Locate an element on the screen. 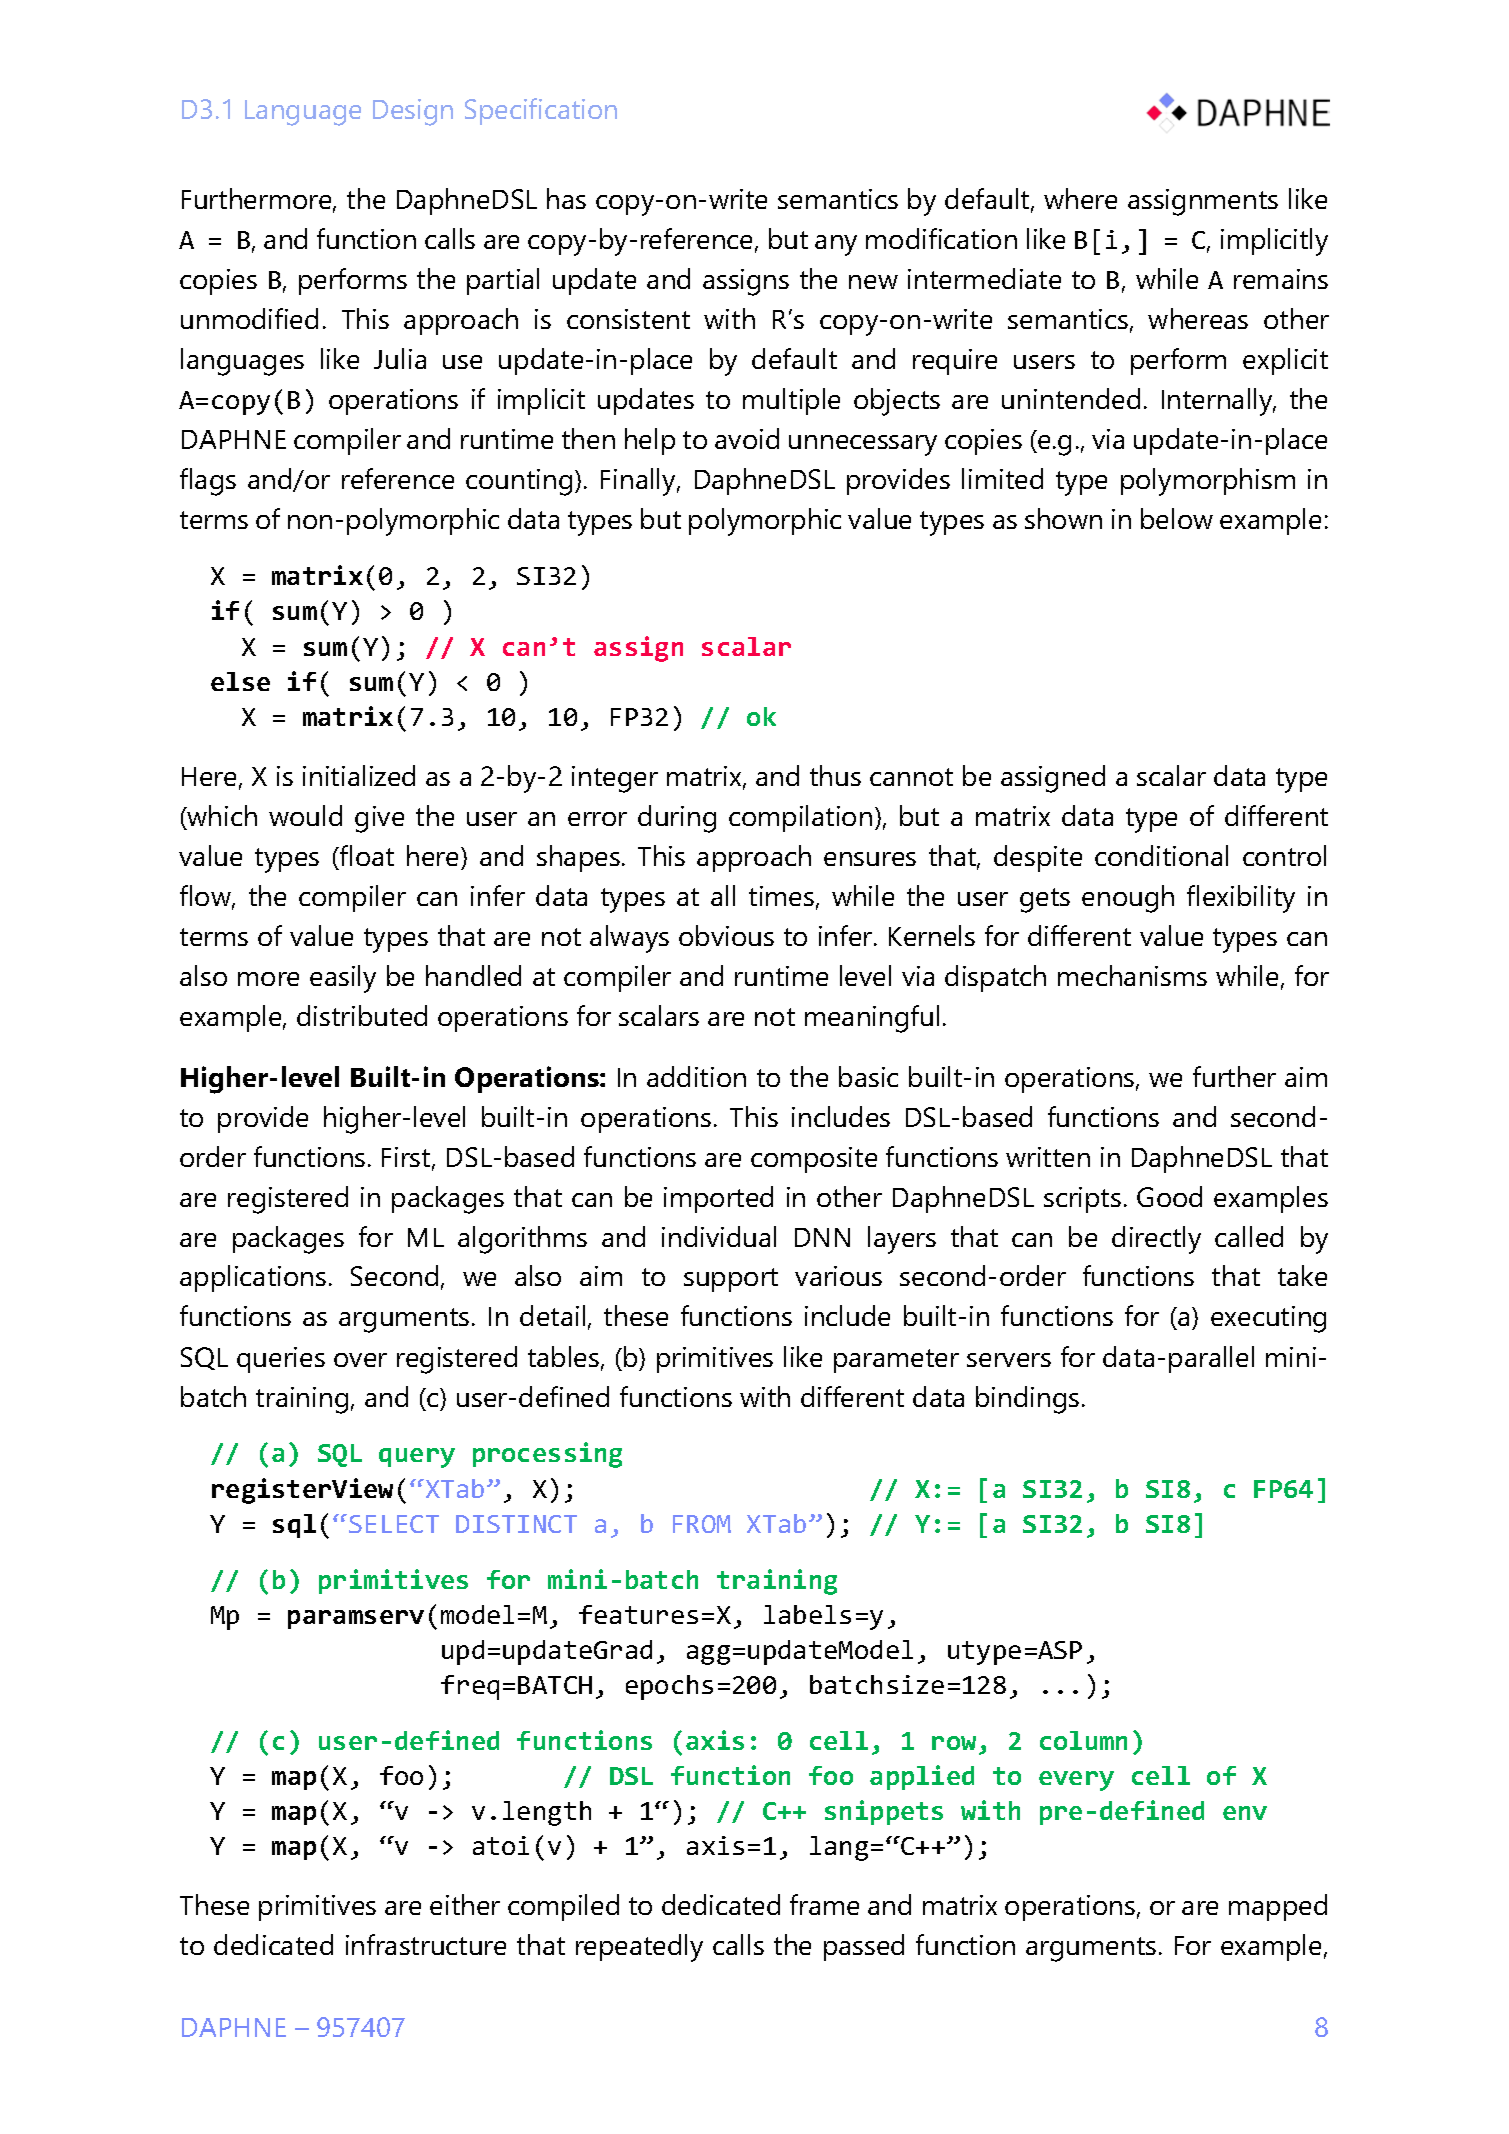 The image size is (1509, 2134). bindings is located at coordinates (1027, 1400).
